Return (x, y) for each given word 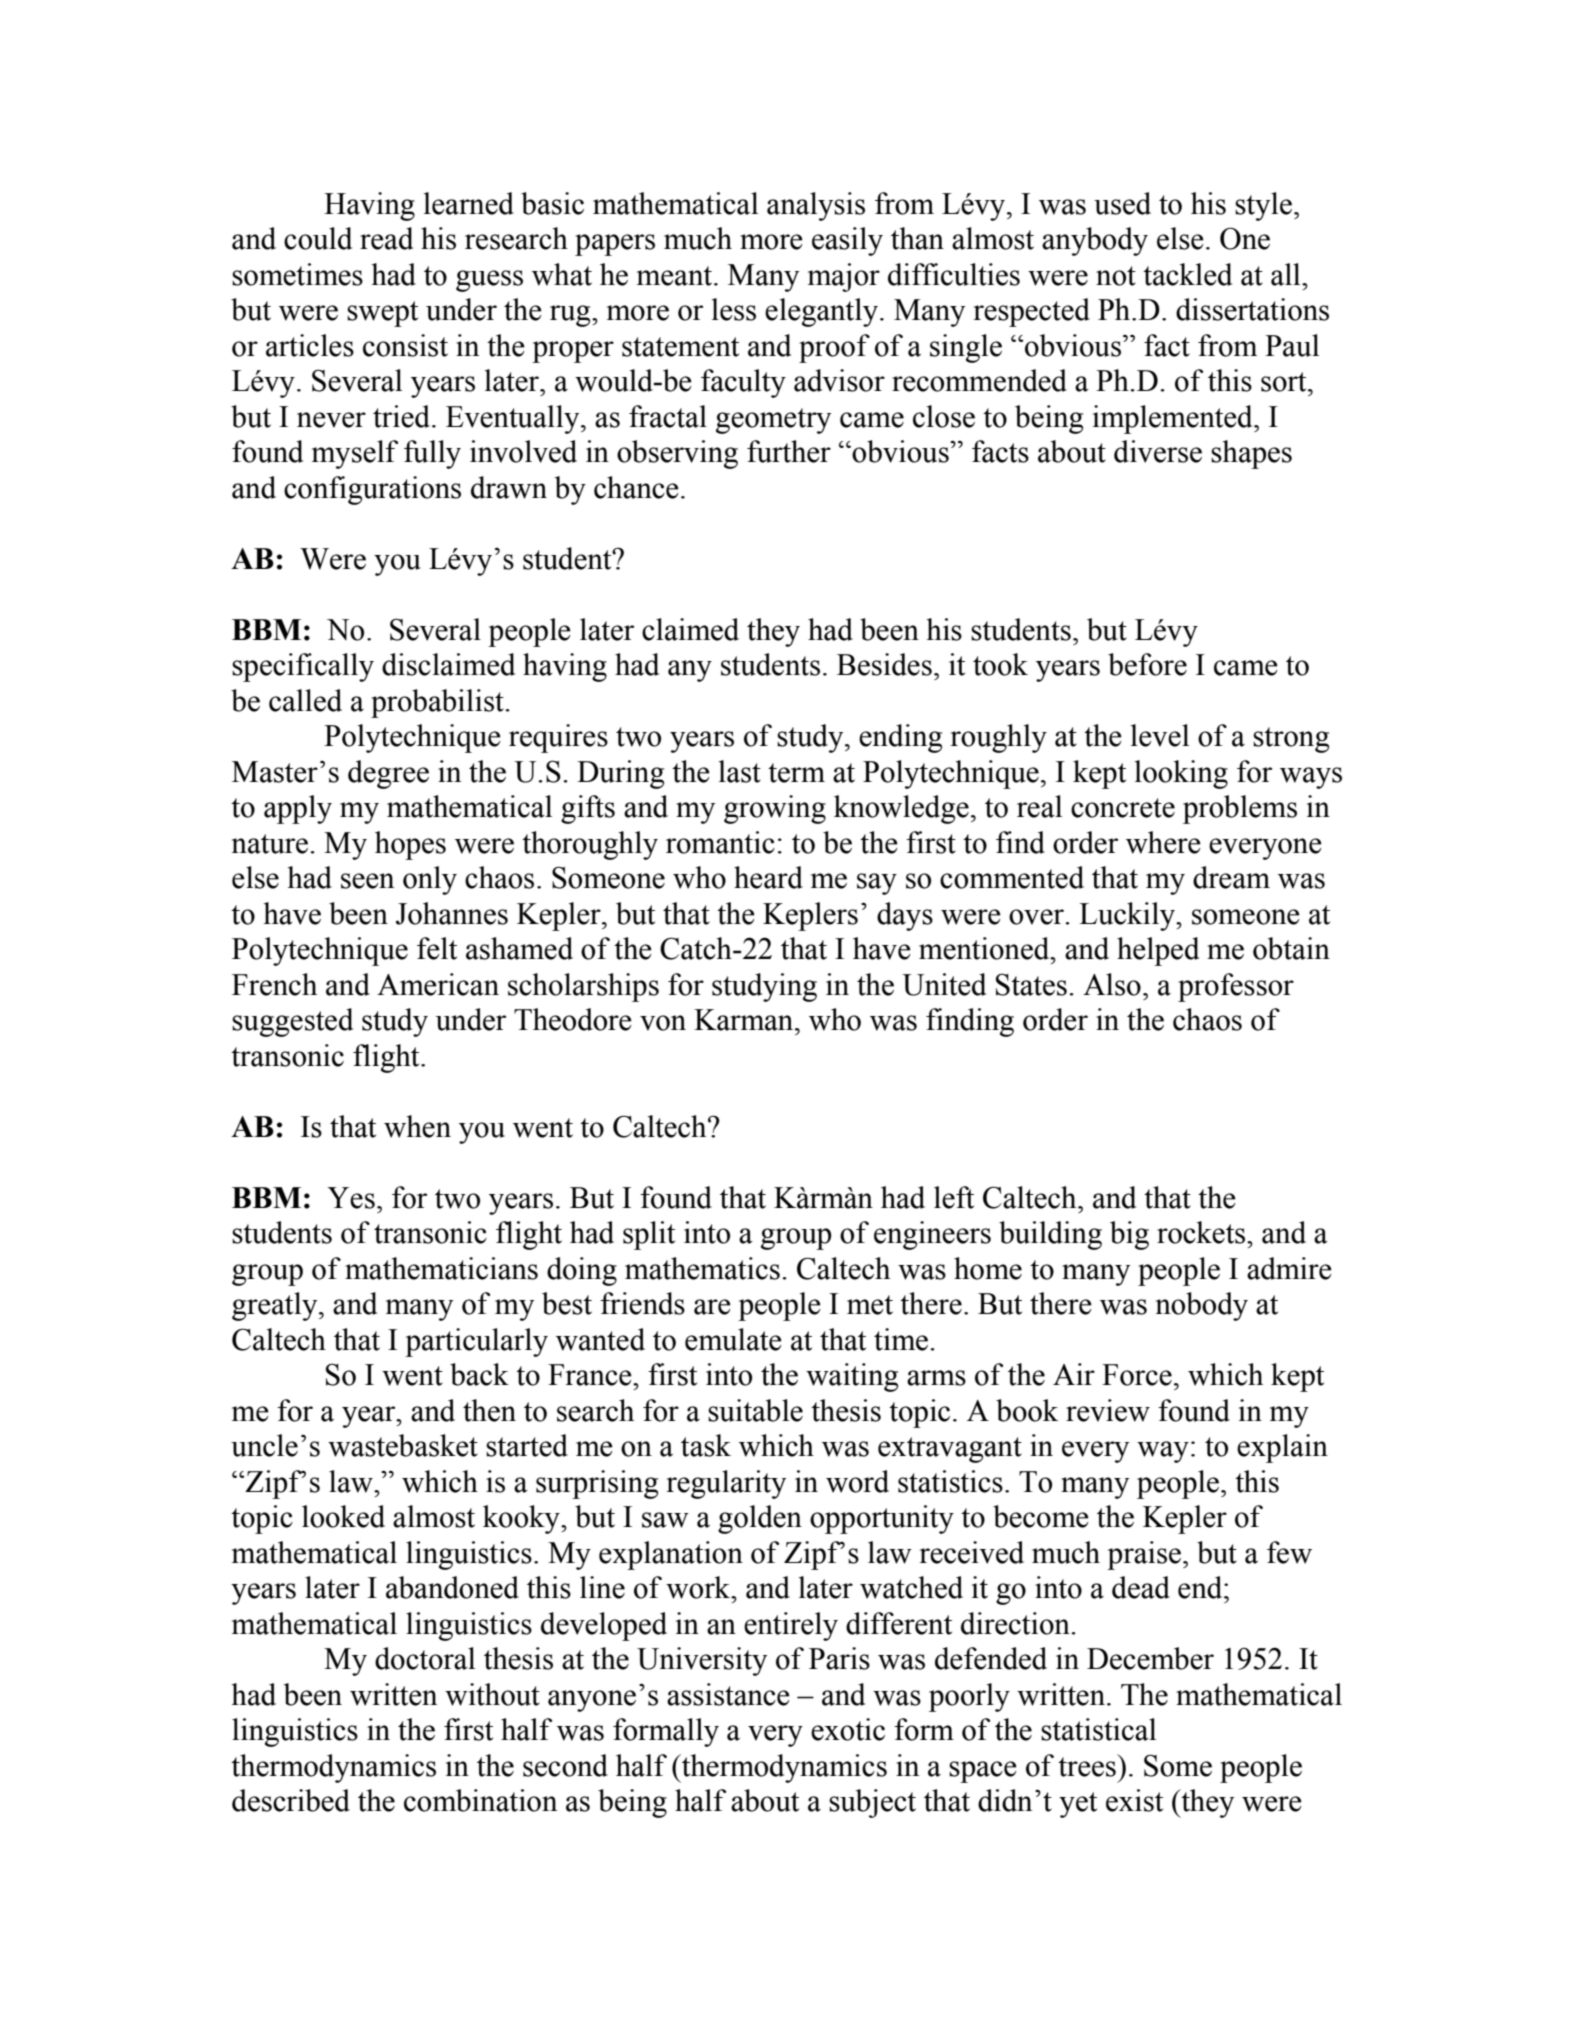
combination (480, 1800)
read (386, 238)
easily (847, 241)
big (1129, 1235)
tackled (1187, 274)
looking (1181, 774)
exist (1134, 1800)
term (796, 773)
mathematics (702, 1268)
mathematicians (441, 1268)
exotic (848, 1729)
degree (388, 774)
